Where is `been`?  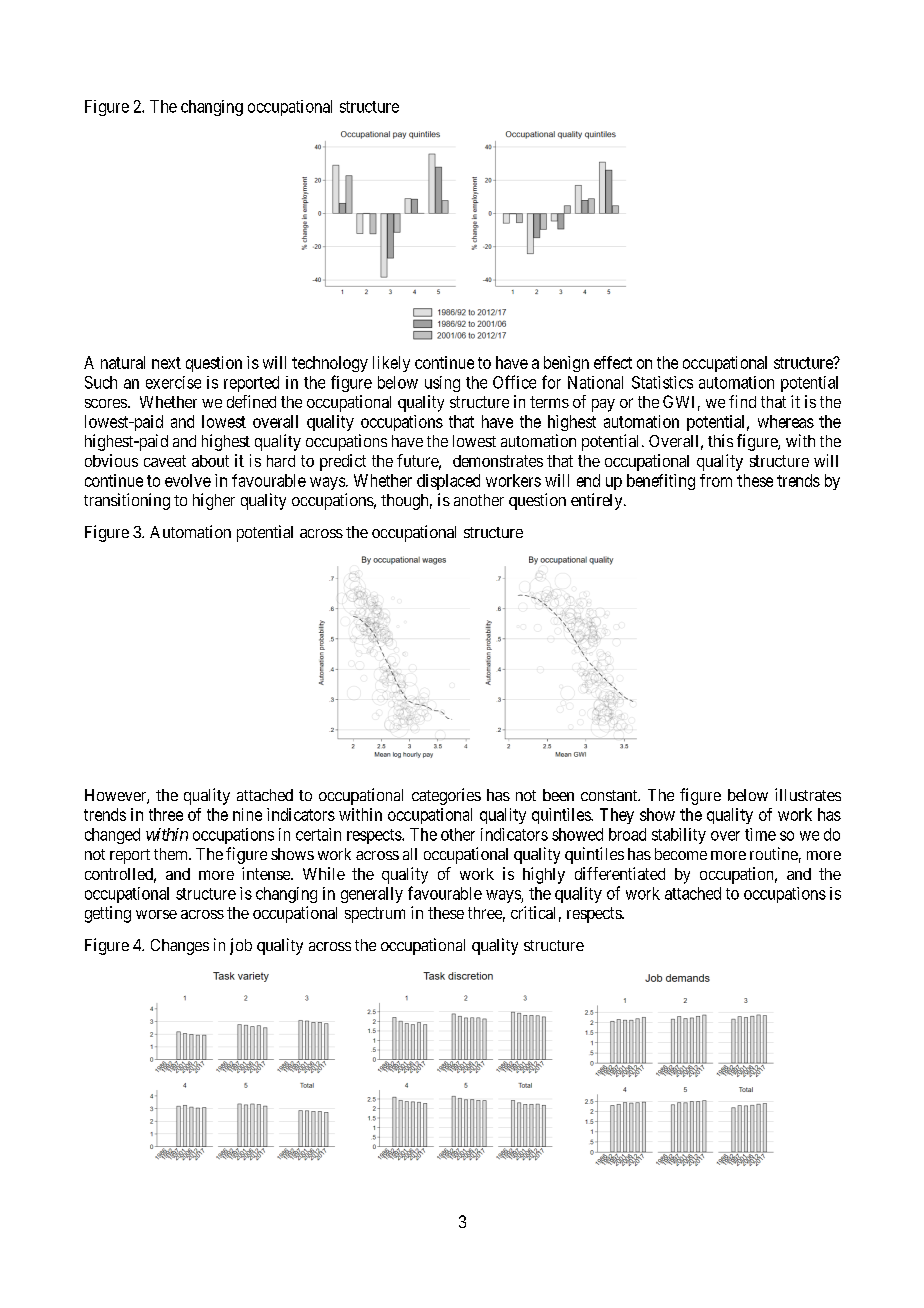 been is located at coordinates (558, 795).
